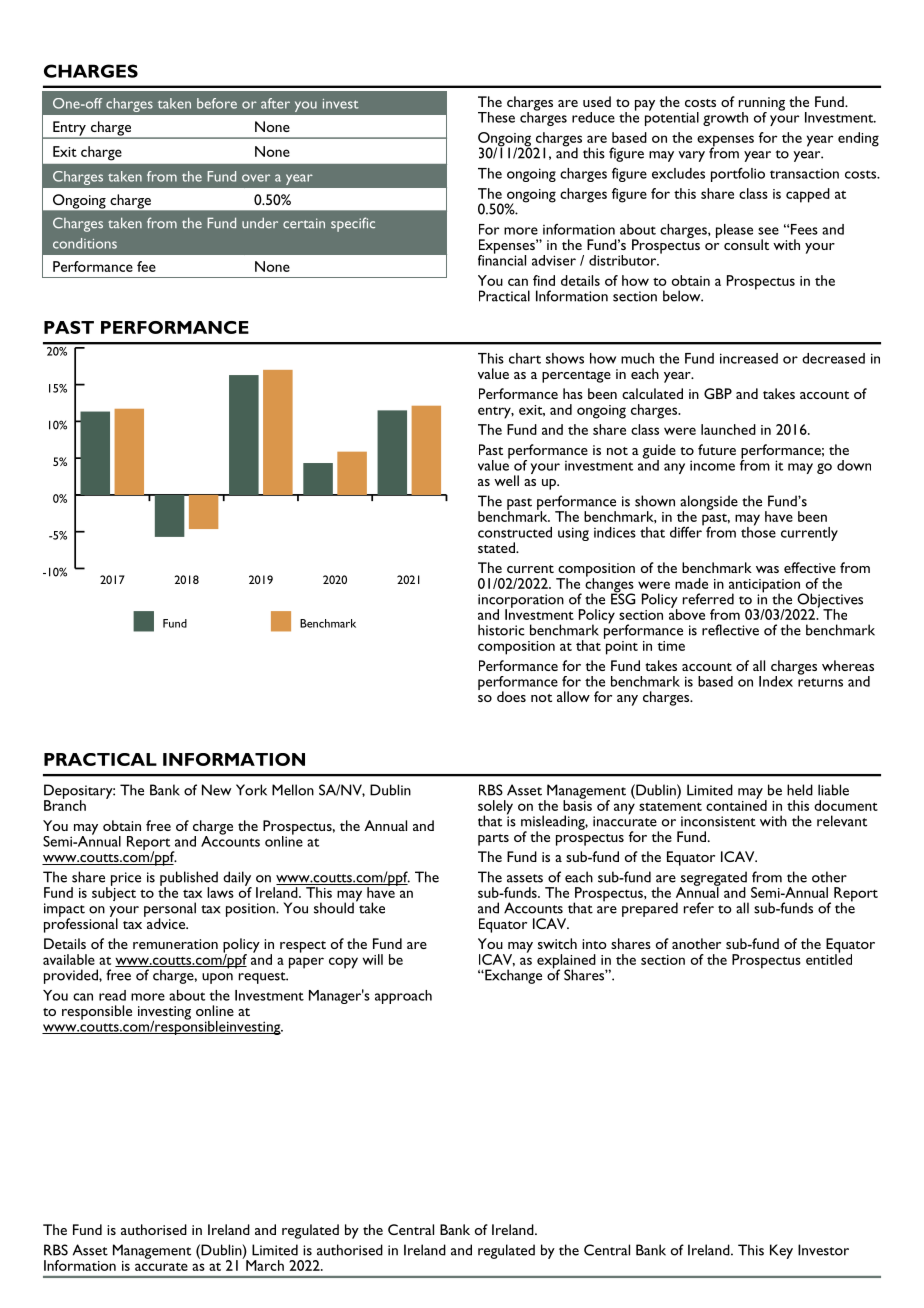 The width and height of the document is (924, 1308). What do you see at coordinates (762, 105) in the document?
I see `running` at bounding box center [762, 105].
